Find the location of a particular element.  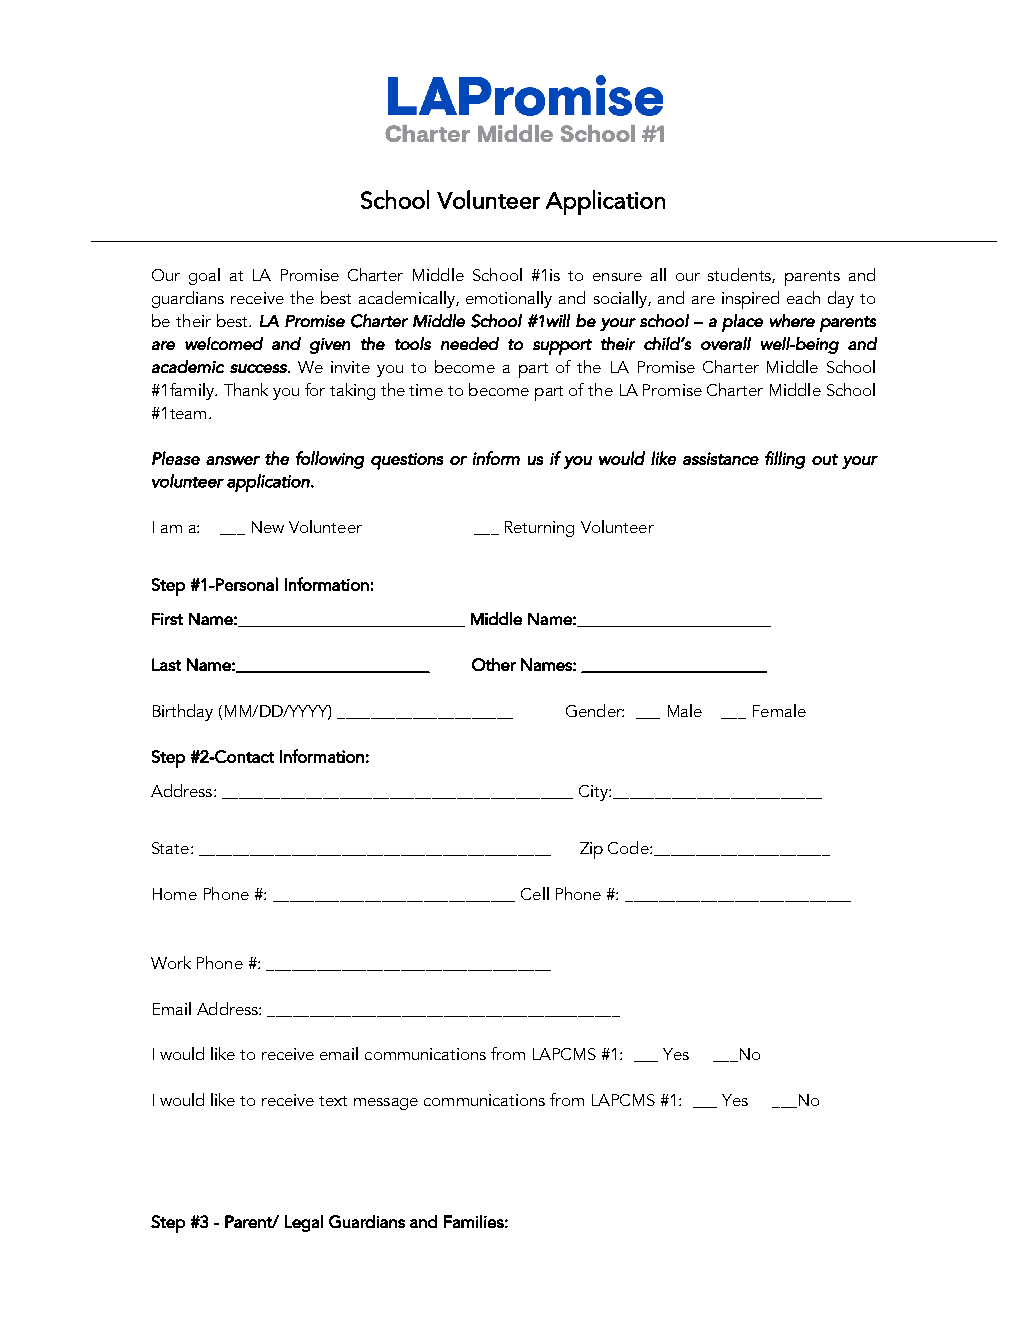

New is located at coordinates (268, 527).
